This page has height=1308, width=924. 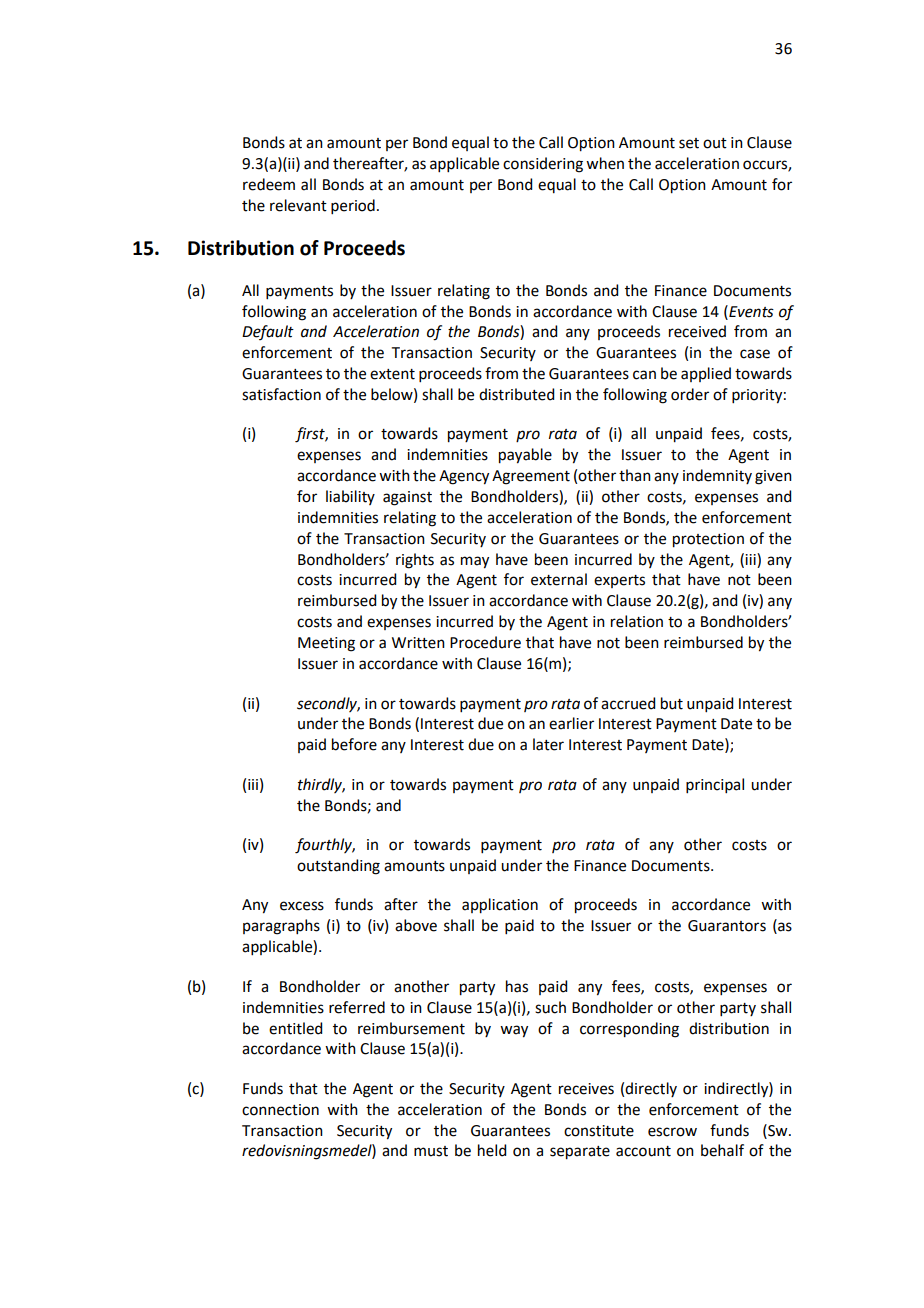 I want to click on Meeting, so click(x=326, y=644).
